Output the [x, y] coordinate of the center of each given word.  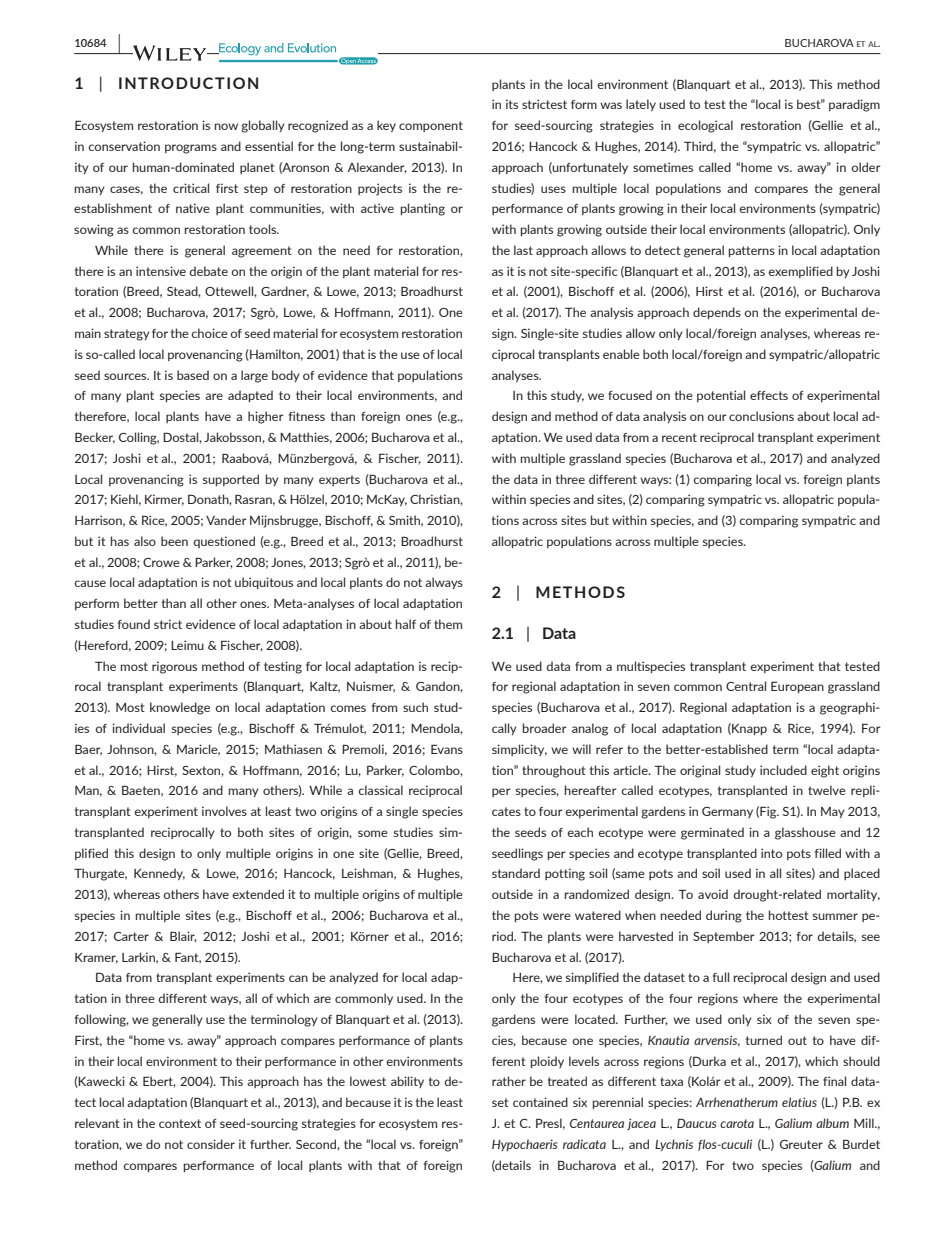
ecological [705, 126]
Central [746, 686]
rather [509, 1081]
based [193, 375]
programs [191, 149]
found [134, 624]
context [180, 1123]
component [431, 126]
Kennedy [159, 874]
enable [621, 354]
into [771, 853]
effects [769, 395]
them [448, 624]
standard [516, 873]
